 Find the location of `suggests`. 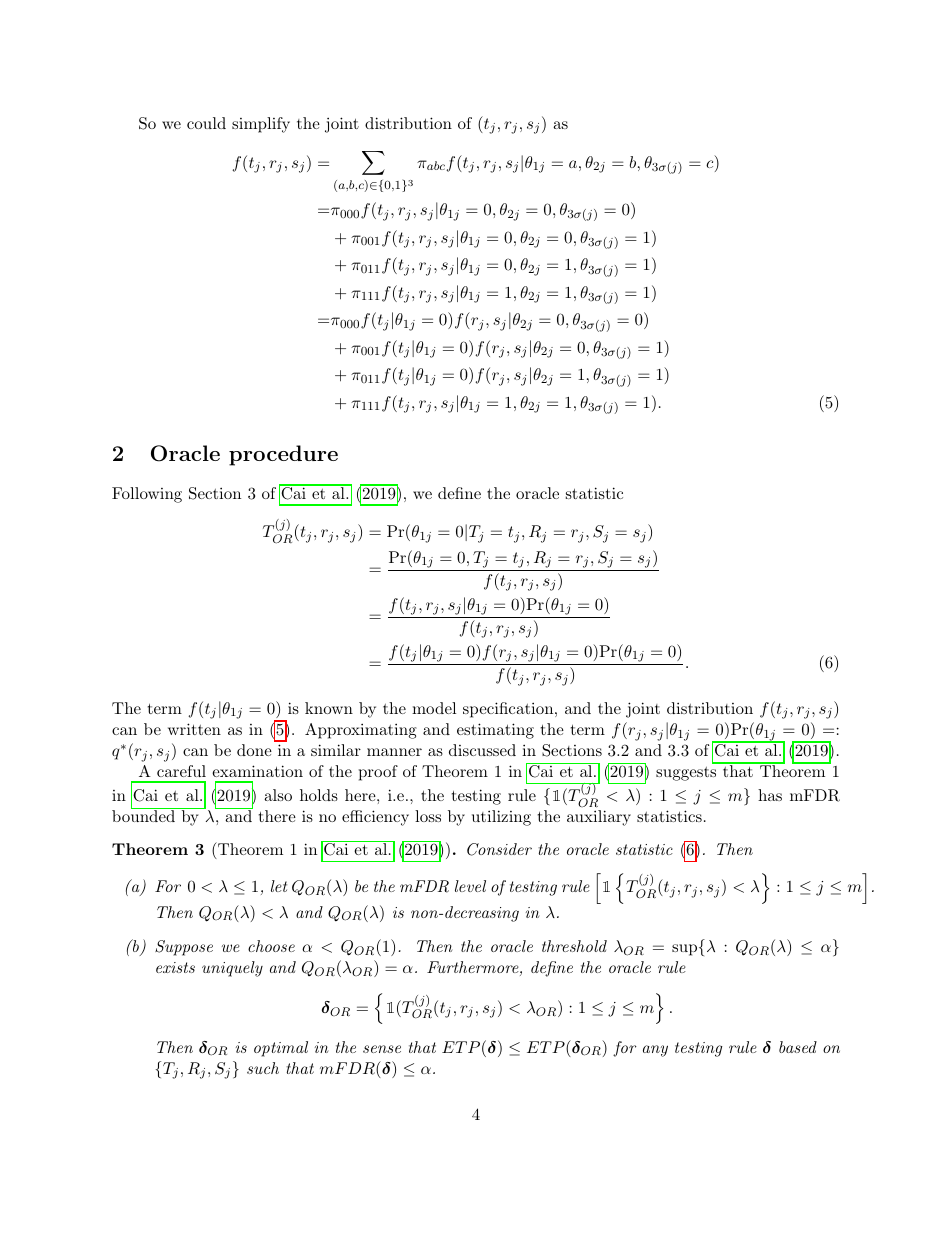

suggests is located at coordinates (686, 774).
